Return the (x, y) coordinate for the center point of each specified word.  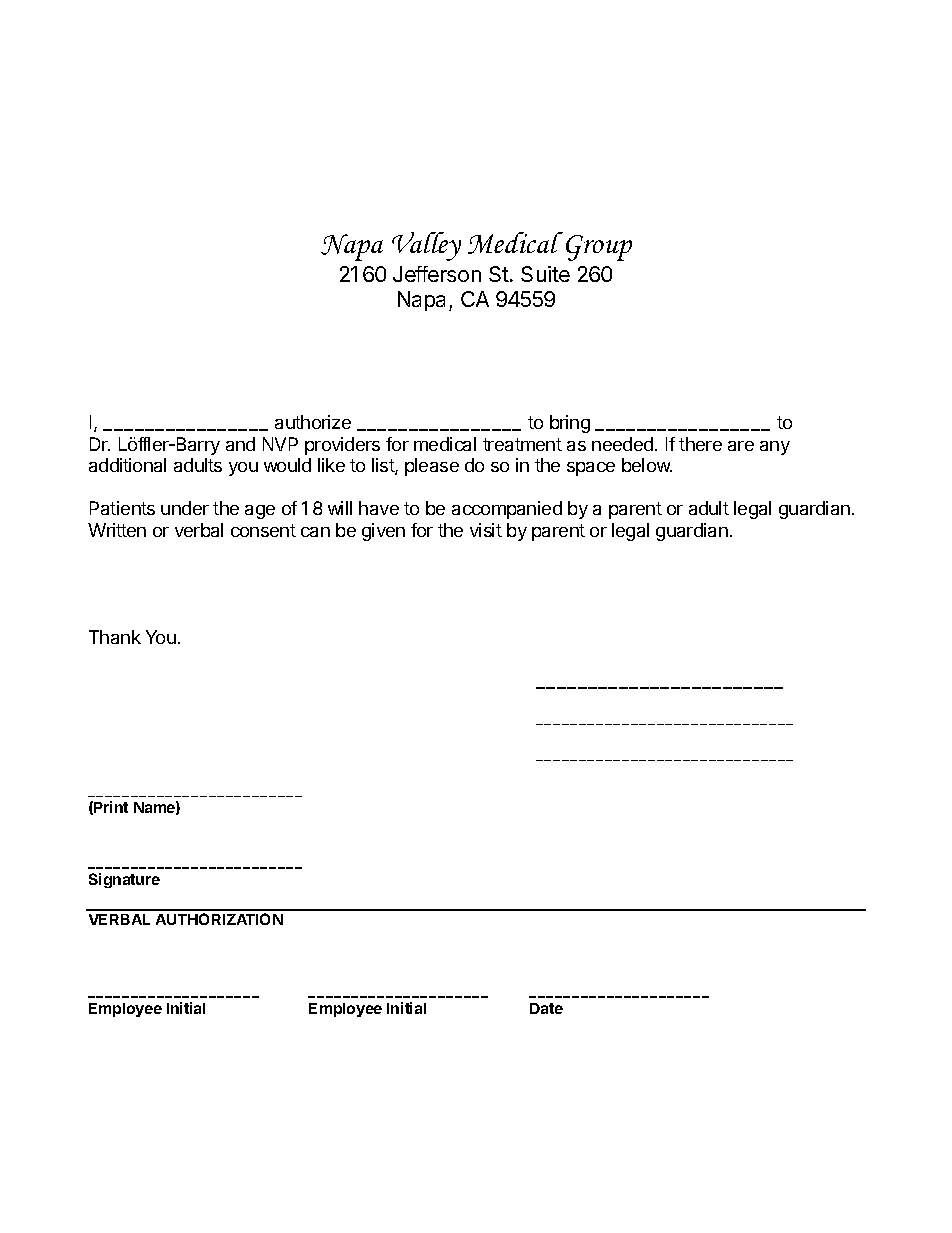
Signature (124, 880)
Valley (426, 246)
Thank (115, 637)
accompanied (507, 510)
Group (599, 248)
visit (486, 530)
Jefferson (437, 274)
